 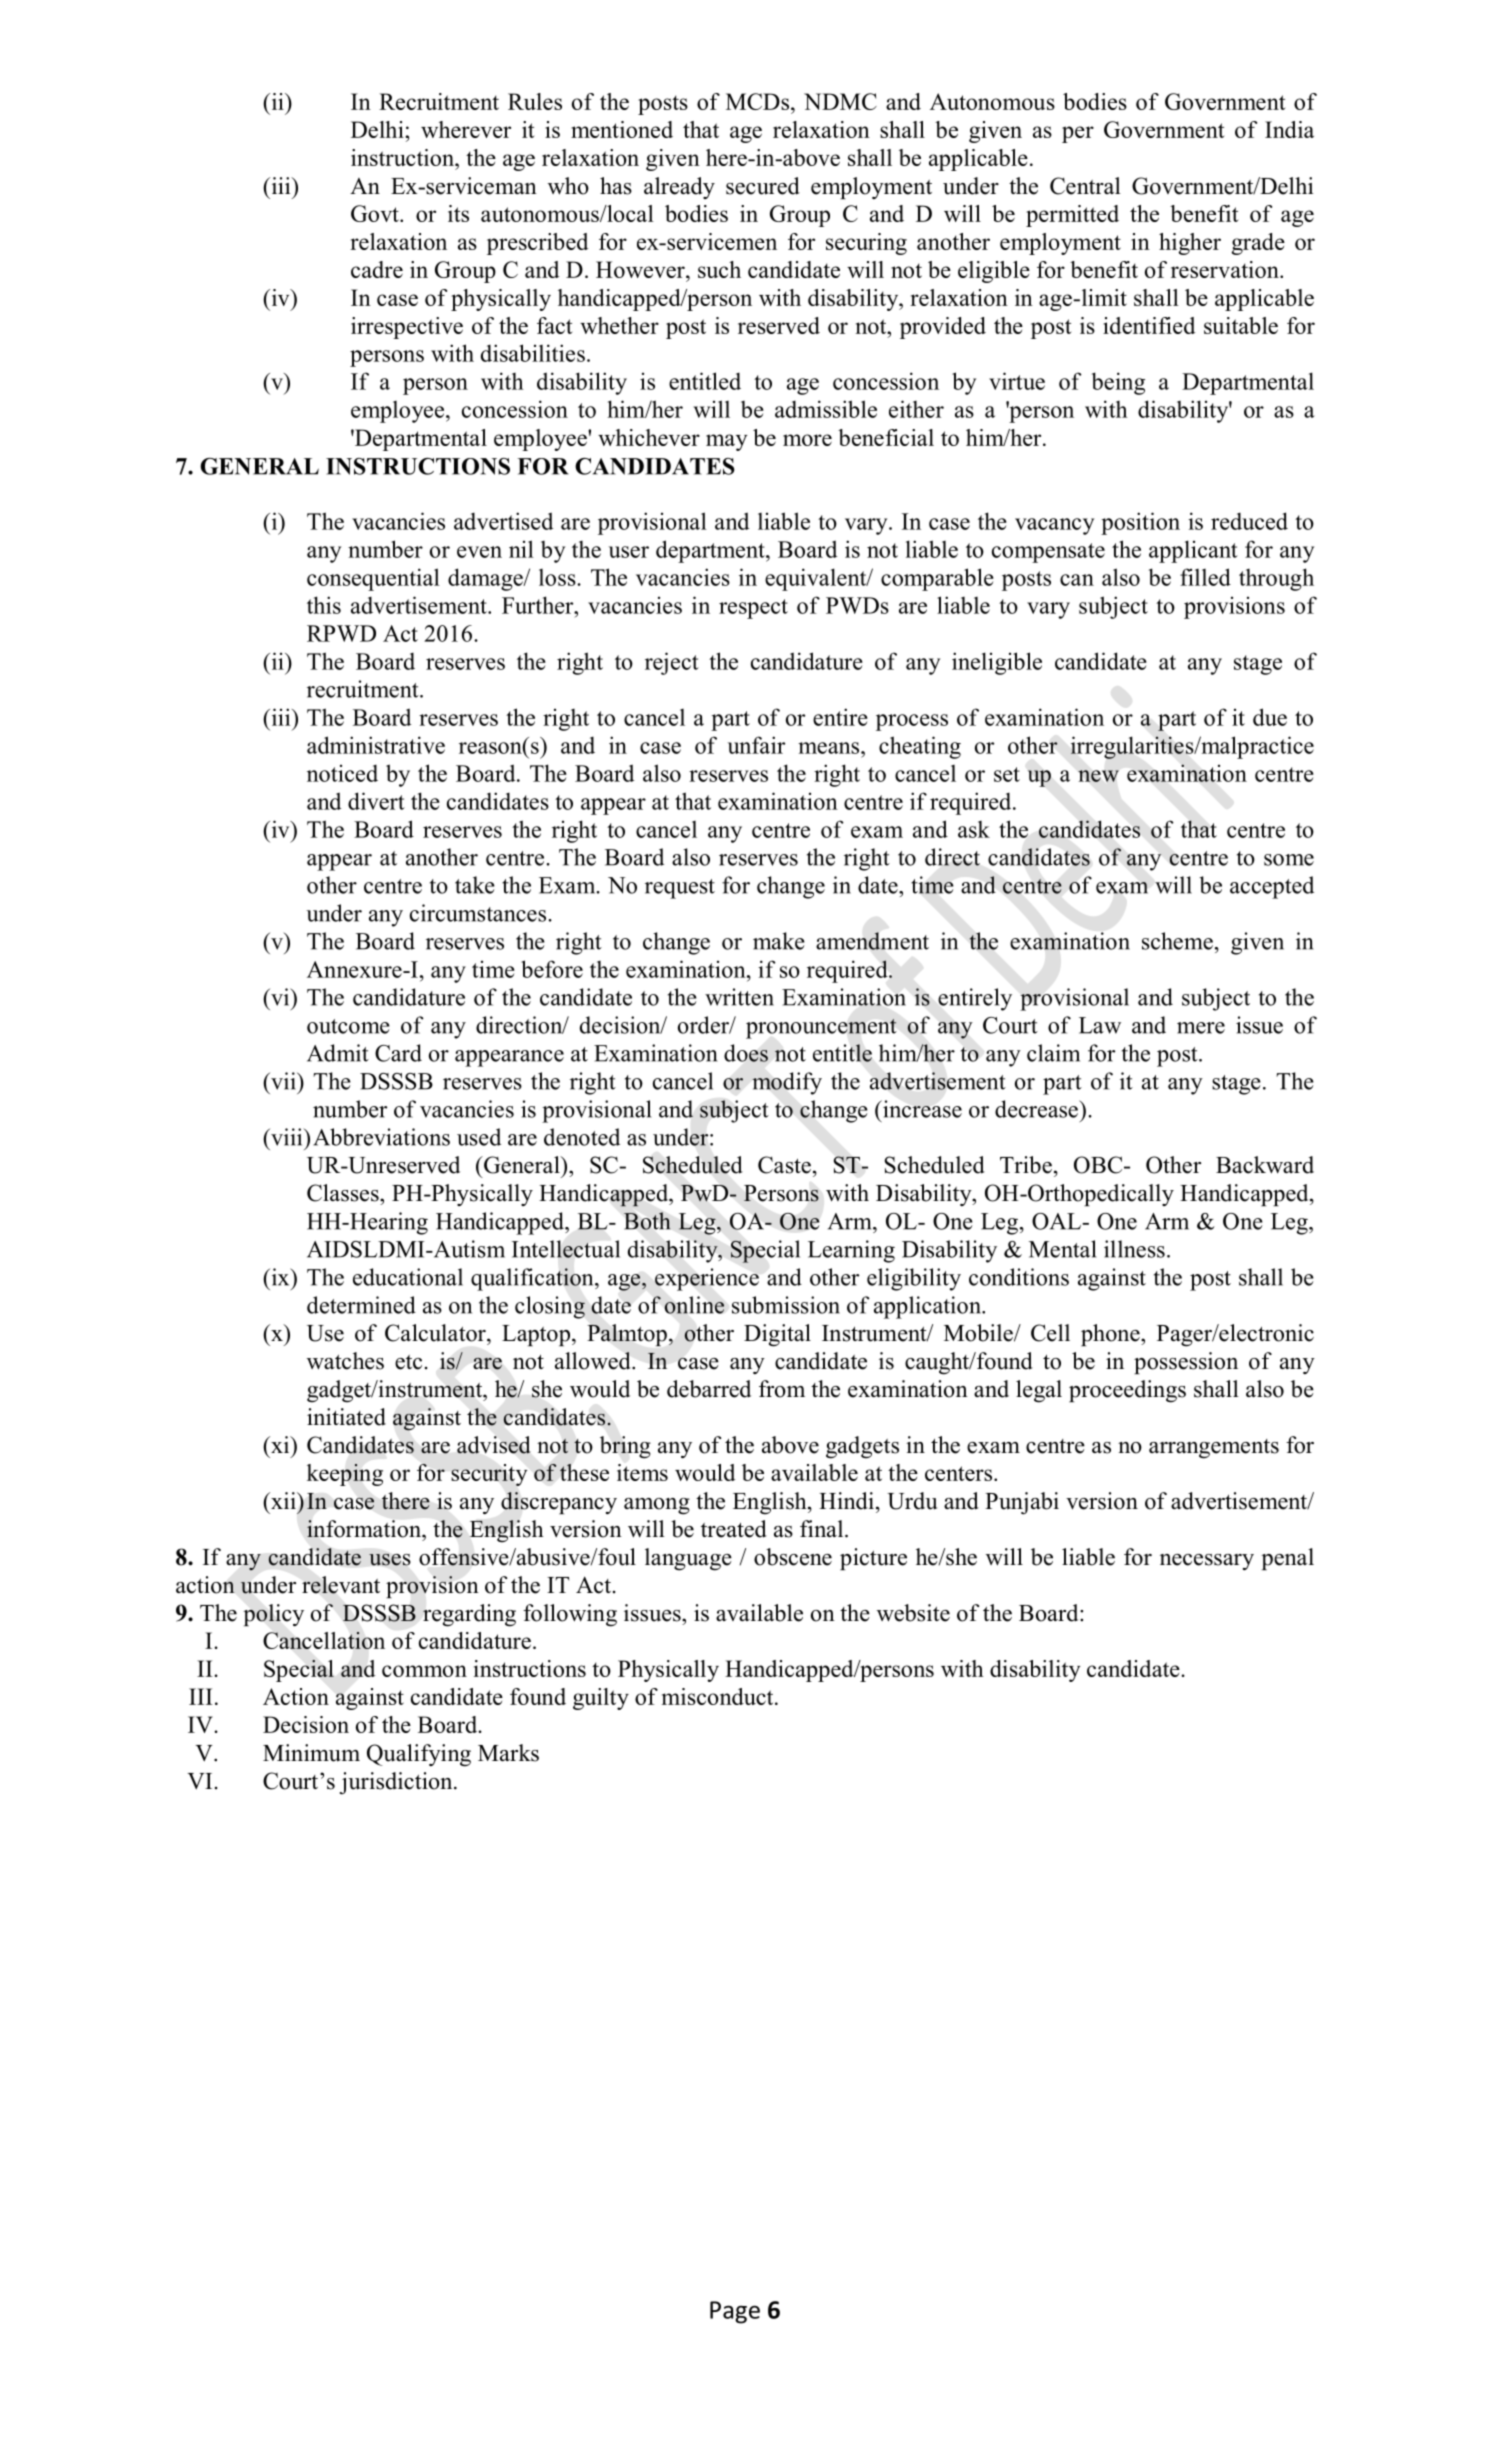 What do you see at coordinates (1201, 1028) in the screenshot?
I see `mere` at bounding box center [1201, 1028].
